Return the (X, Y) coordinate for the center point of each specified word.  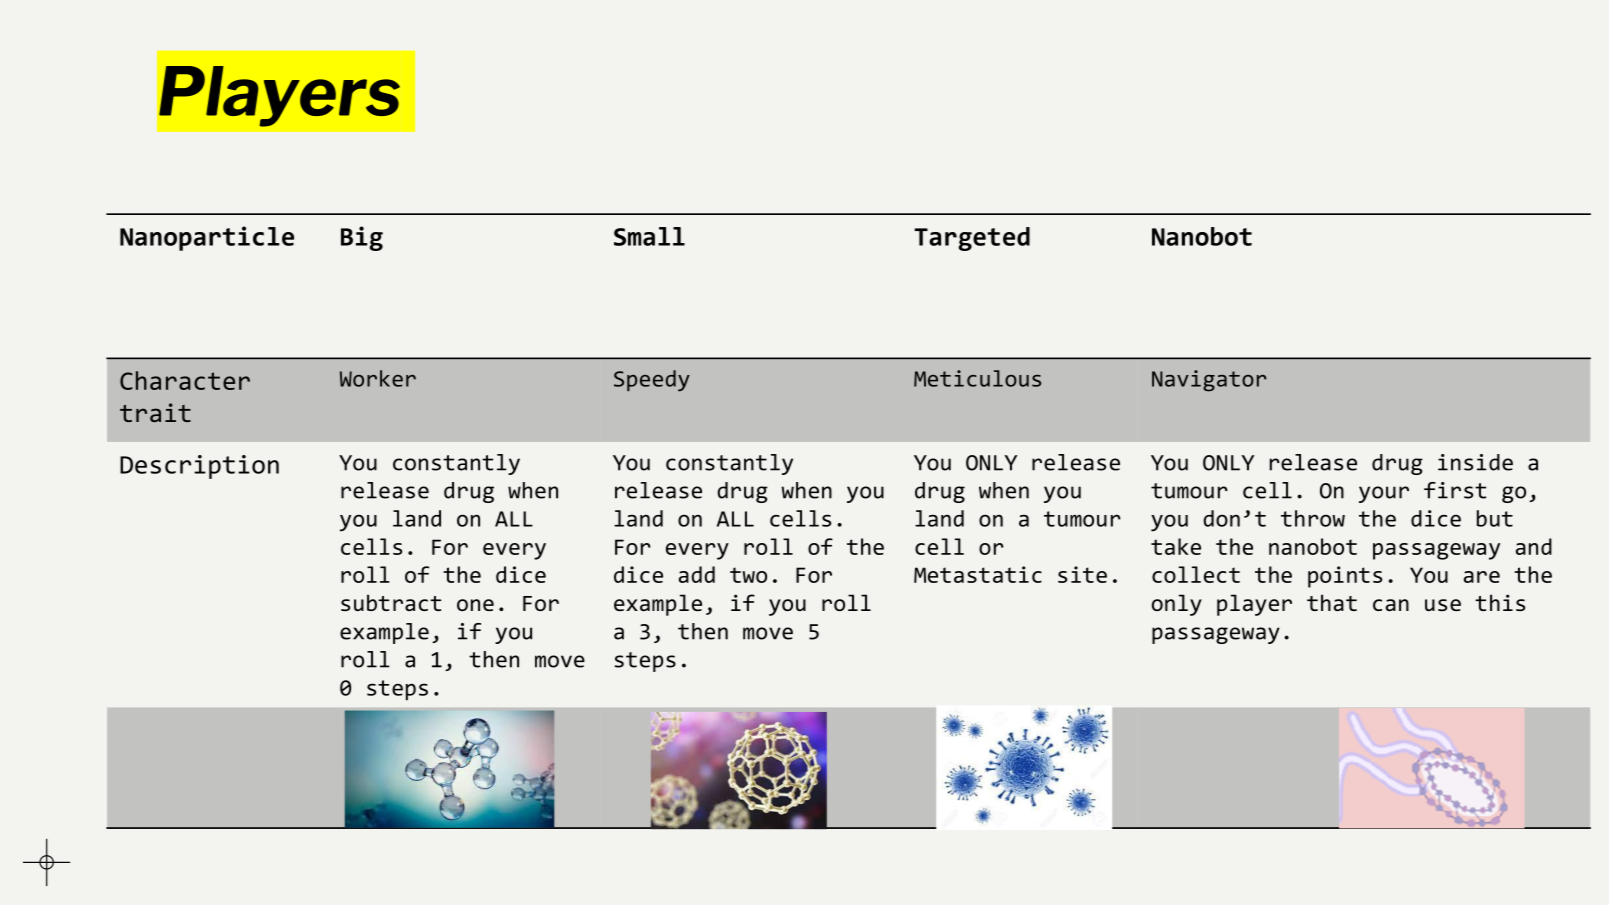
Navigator (1209, 381)
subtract (391, 602)
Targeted (972, 239)
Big (362, 238)
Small (649, 236)
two (748, 575)
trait (155, 412)
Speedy (652, 381)
